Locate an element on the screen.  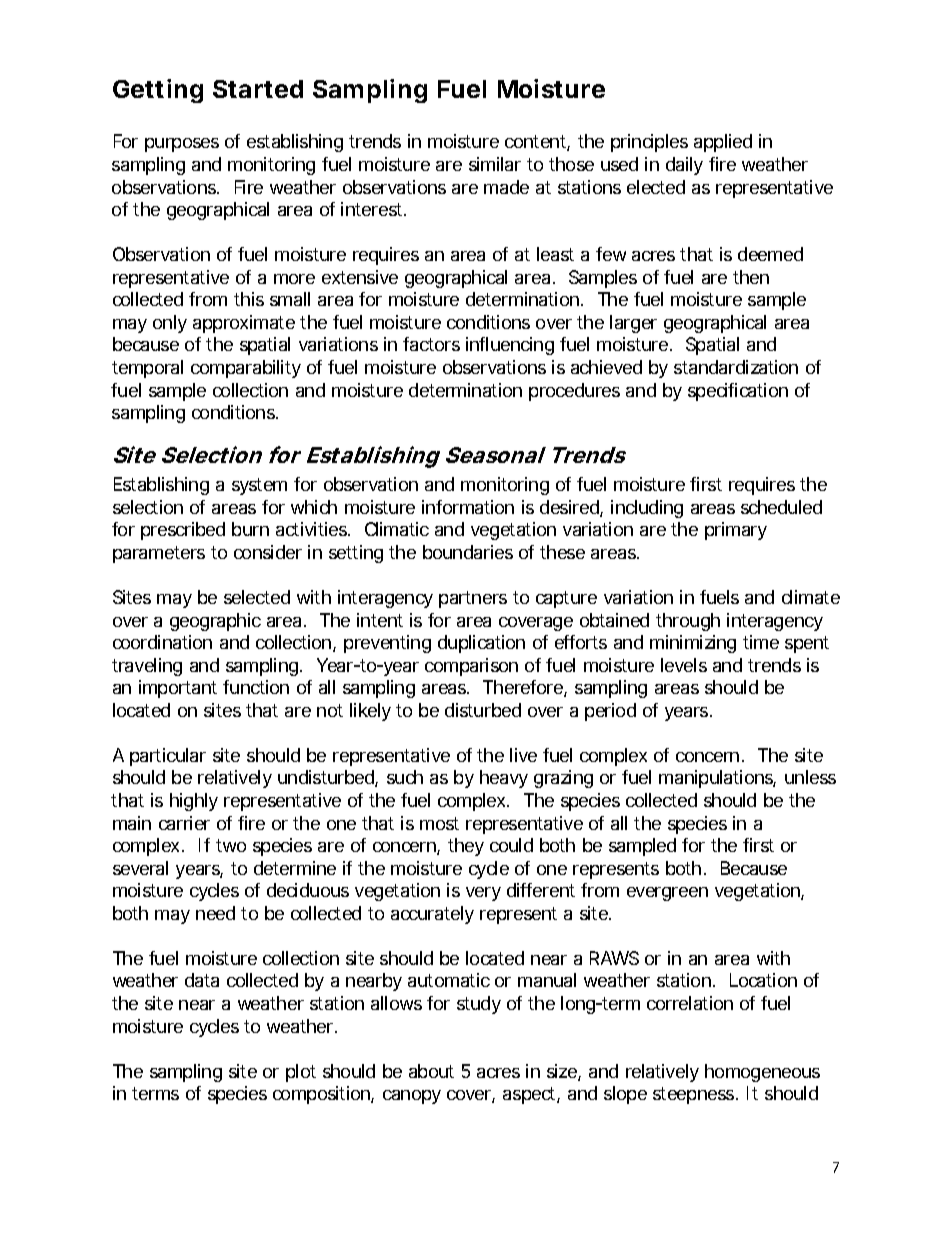
influencing is located at coordinates (510, 346).
